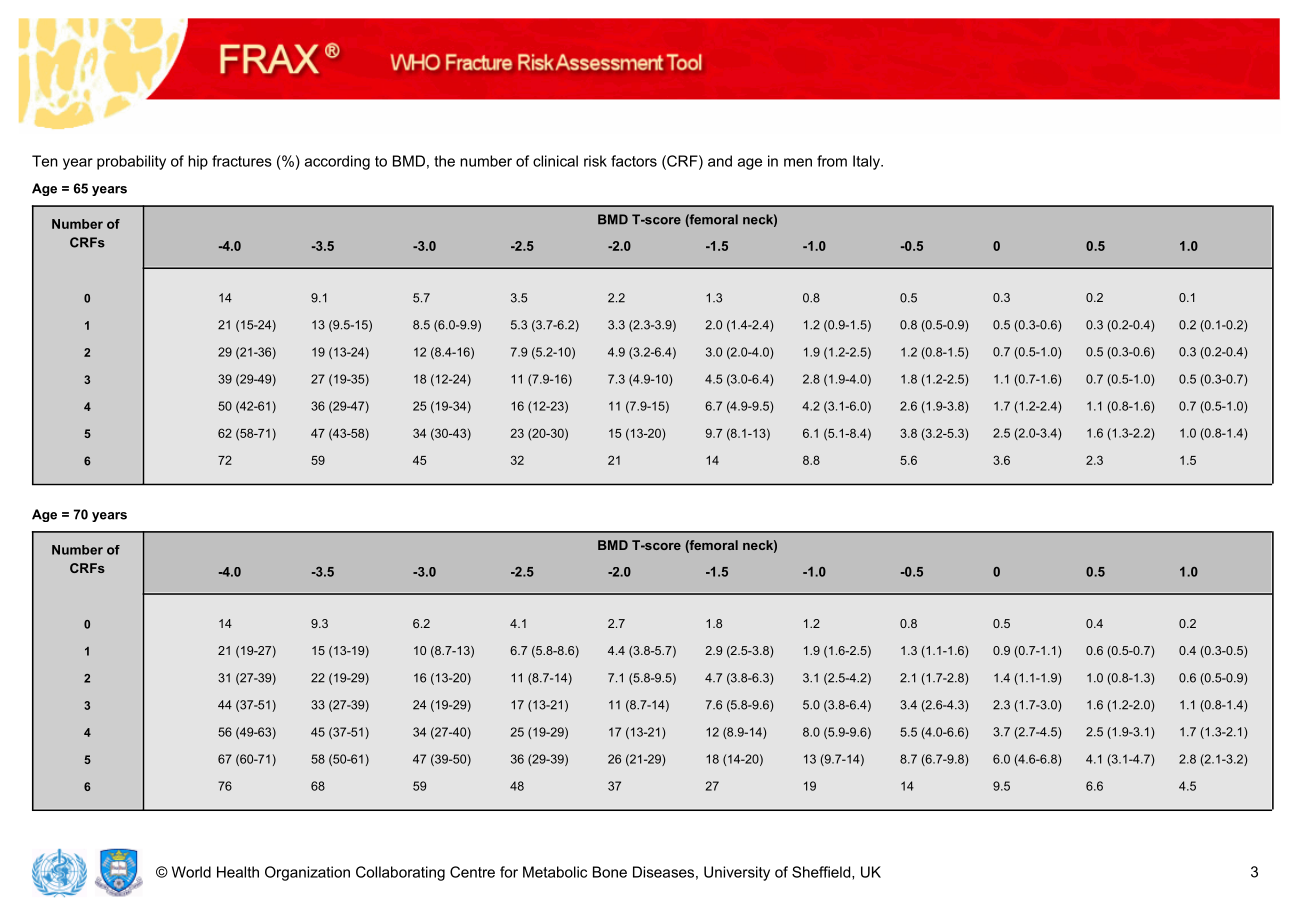 The height and width of the screenshot is (924, 1307). Describe the element at coordinates (472, 872) in the screenshot. I see `Centre` at that location.
